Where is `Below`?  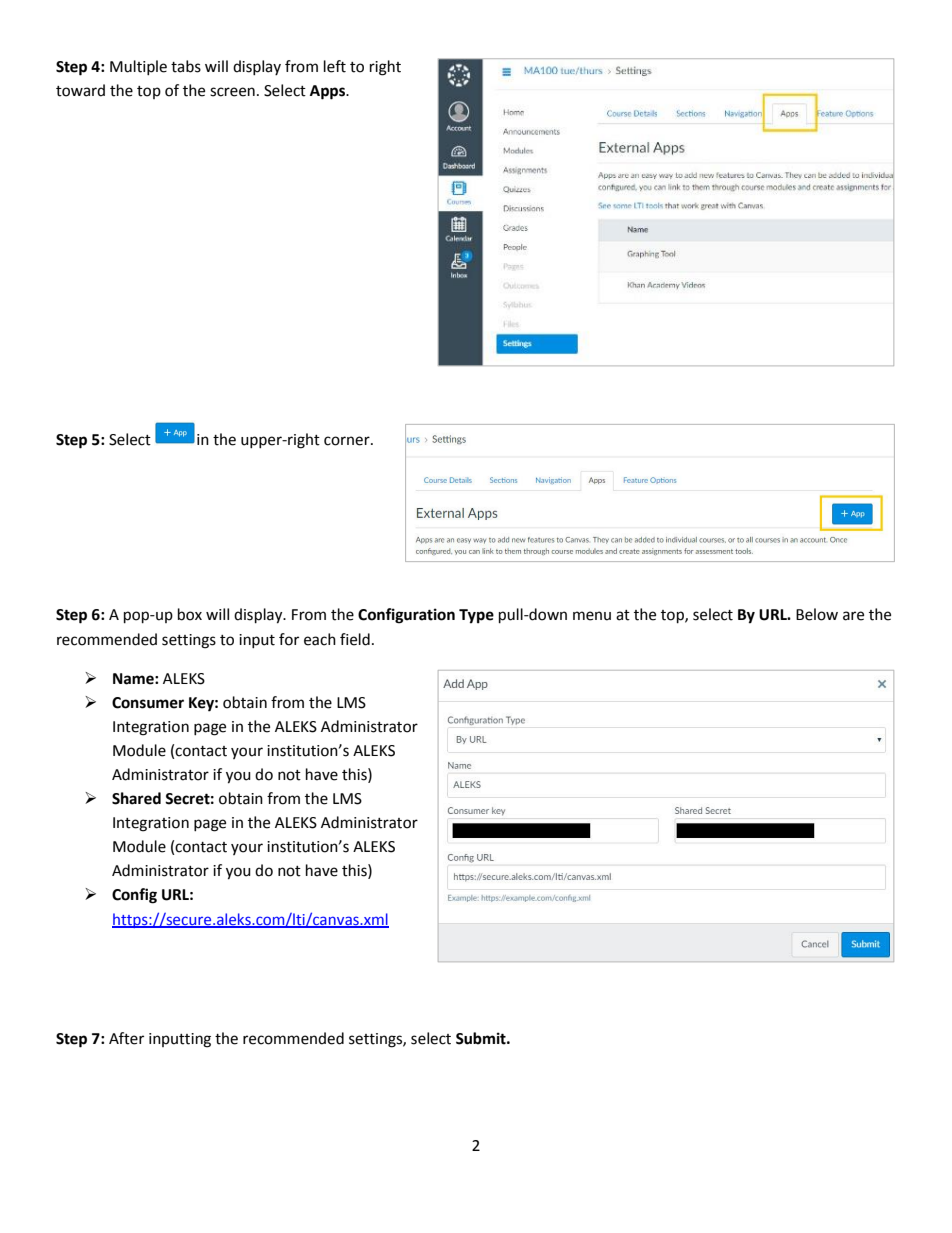 Below is located at coordinates (817, 614).
